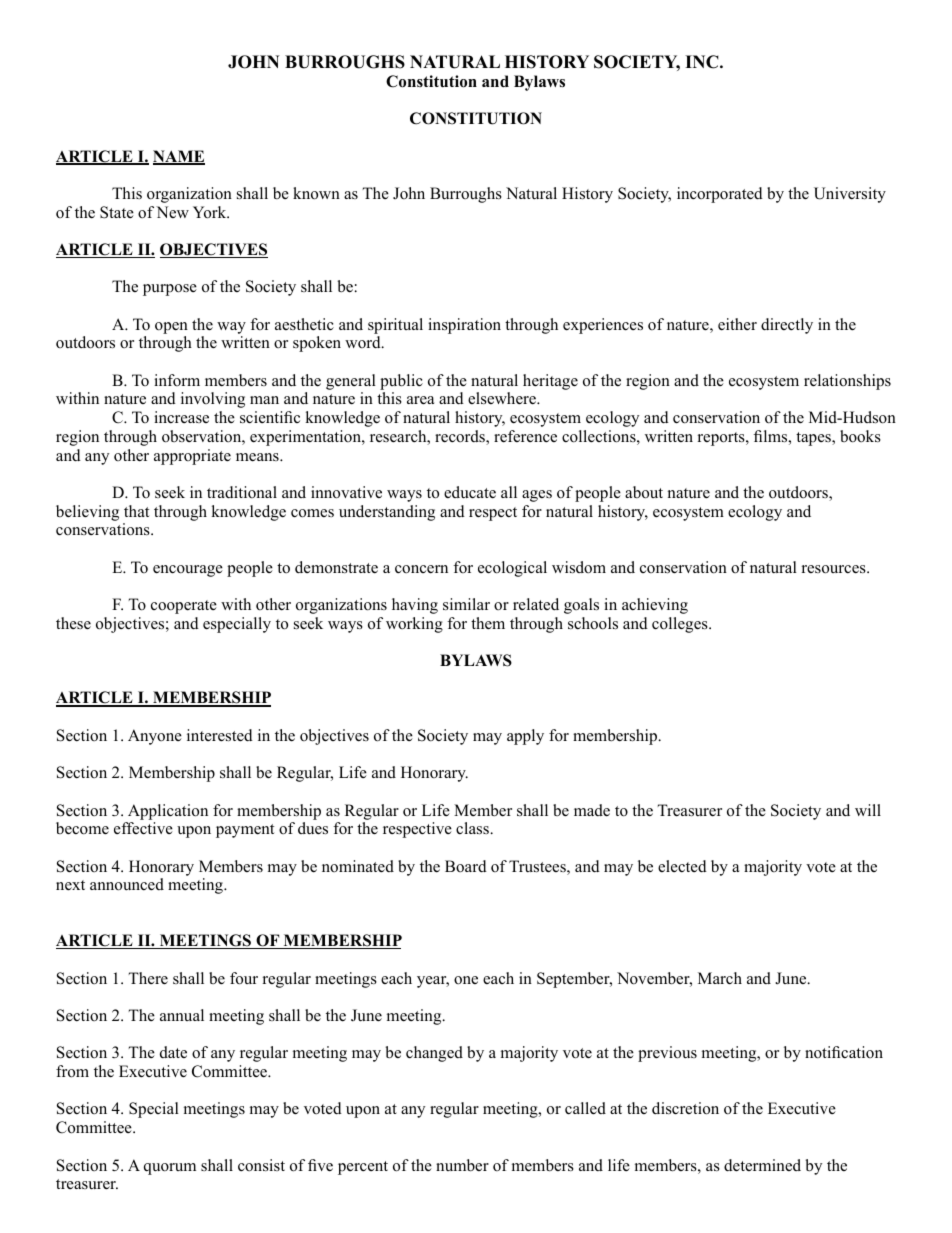  Describe the element at coordinates (473, 828) in the screenshot. I see `class` at that location.
